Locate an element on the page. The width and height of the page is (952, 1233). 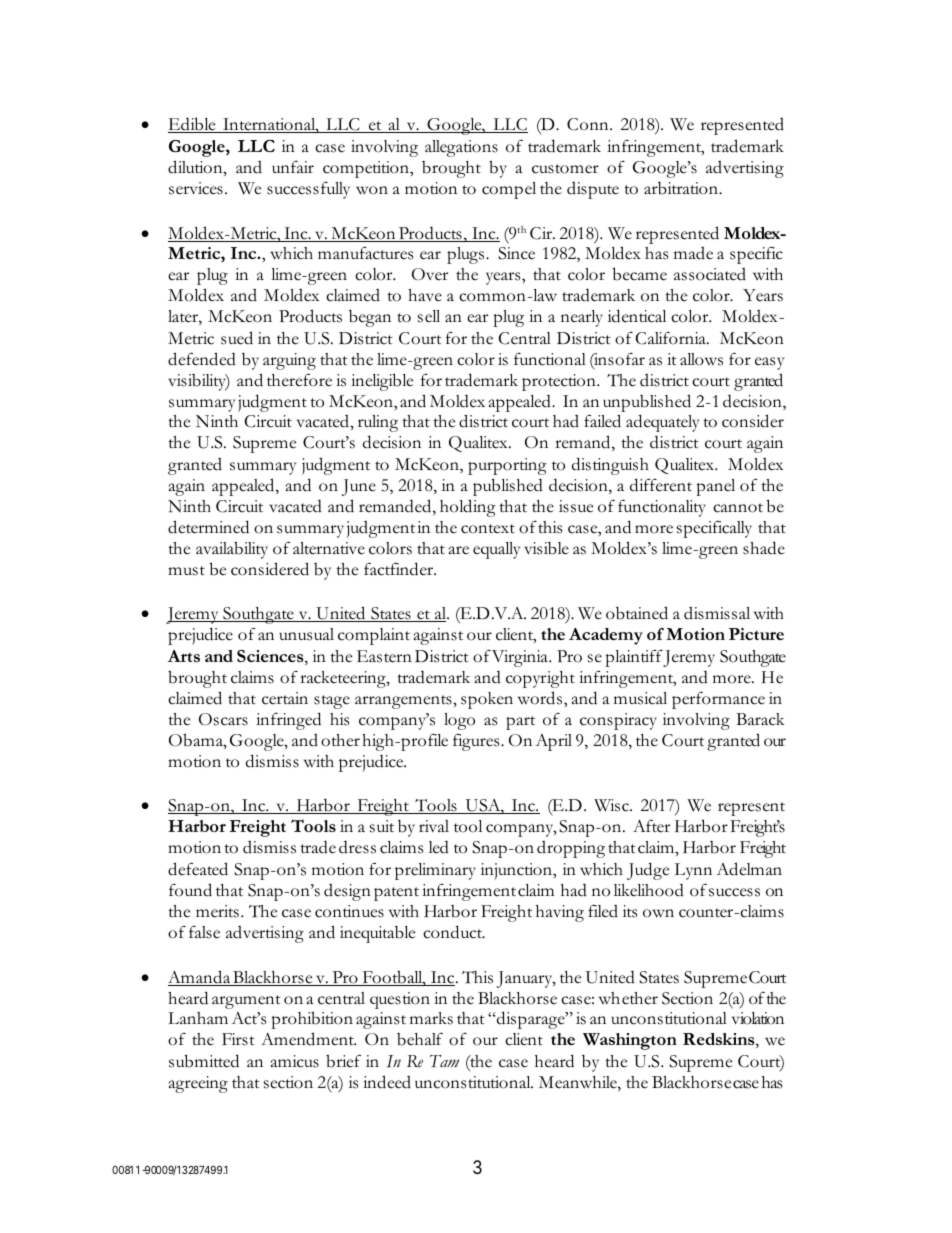
are is located at coordinates (459, 550).
